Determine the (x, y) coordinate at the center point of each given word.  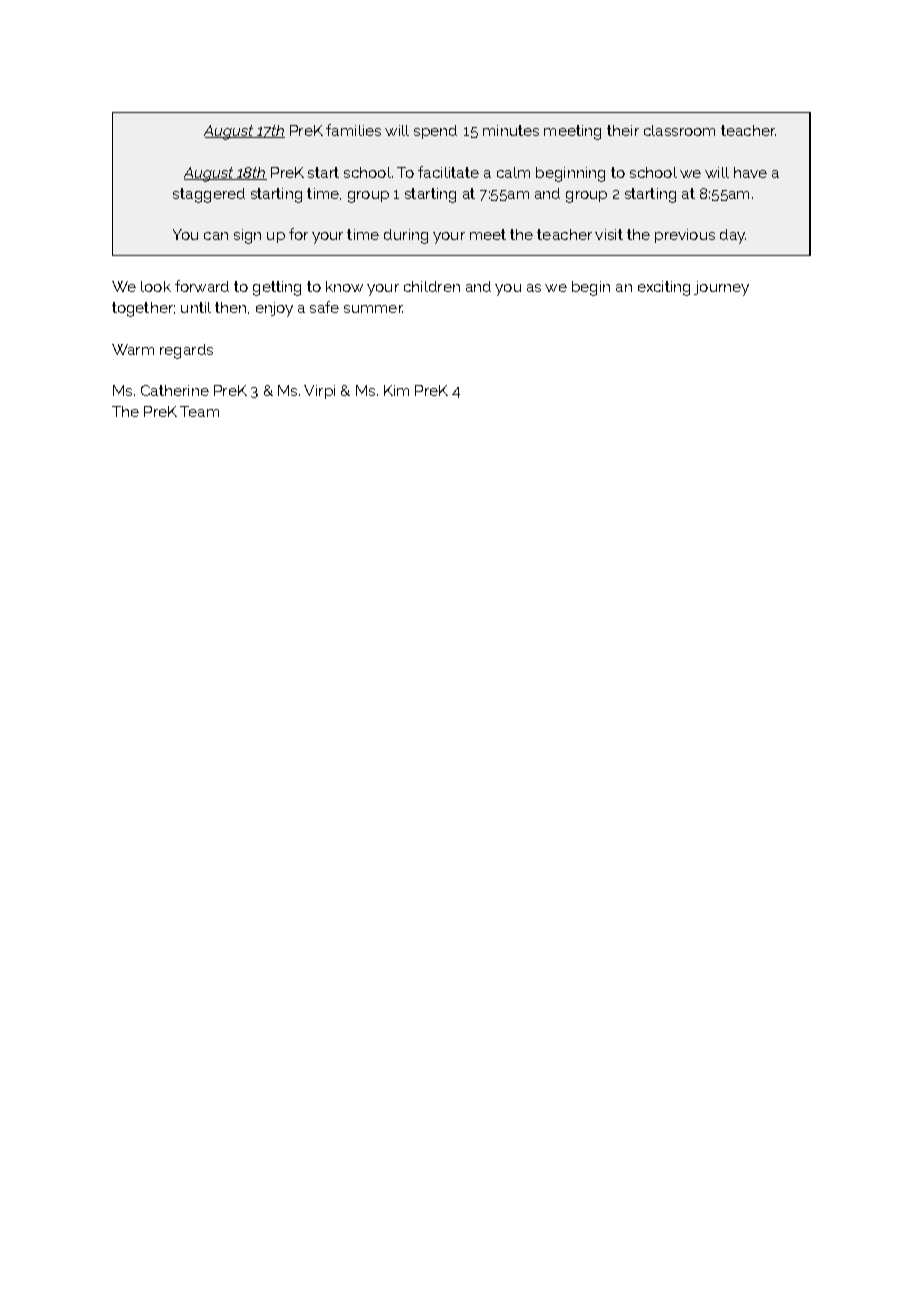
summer (373, 309)
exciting (664, 288)
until (196, 307)
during (406, 236)
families (353, 130)
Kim (396, 390)
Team (199, 411)
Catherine (175, 390)
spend (435, 132)
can (216, 236)
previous (685, 236)
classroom (679, 130)
